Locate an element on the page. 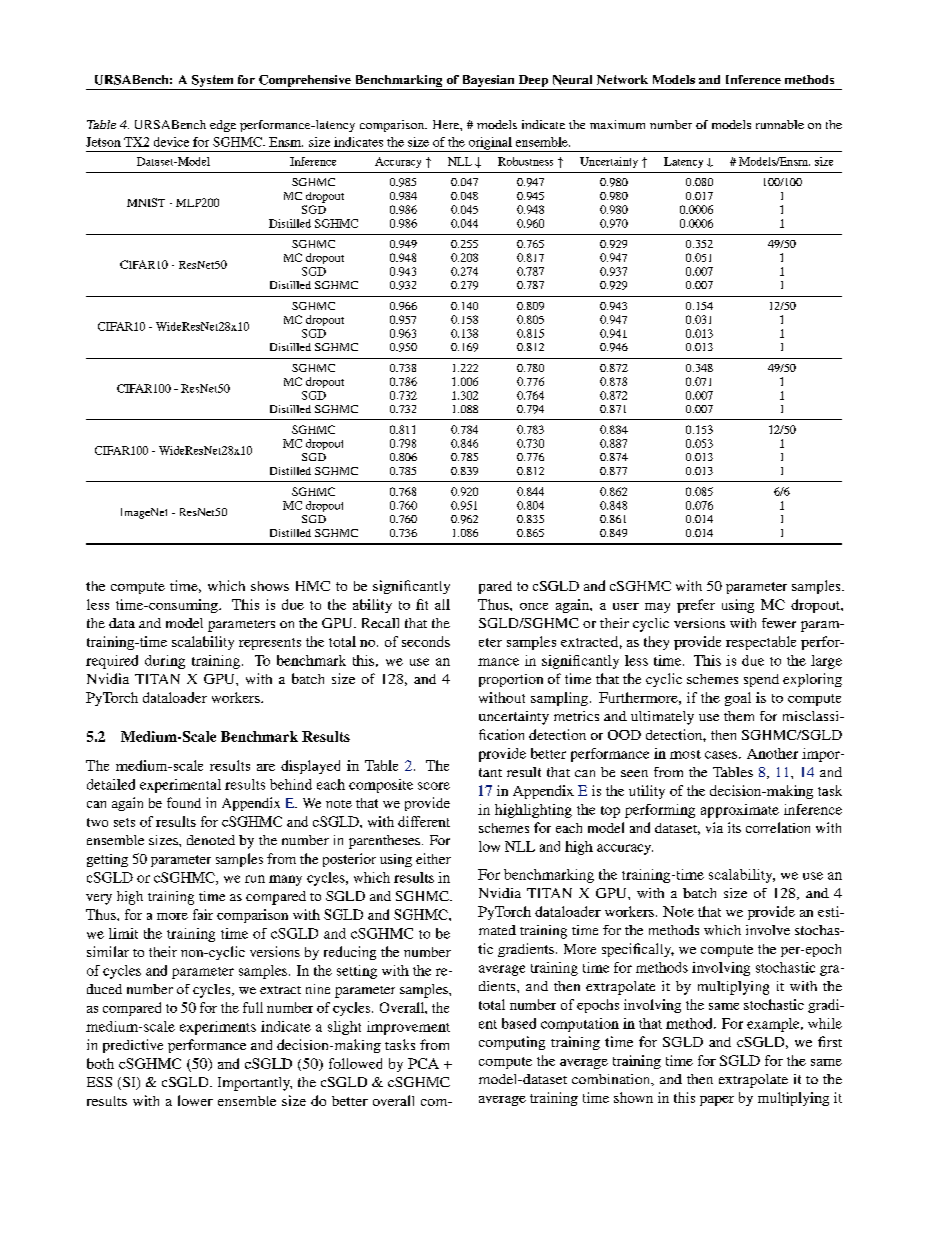 The image size is (952, 1233). original is located at coordinates (490, 144).
